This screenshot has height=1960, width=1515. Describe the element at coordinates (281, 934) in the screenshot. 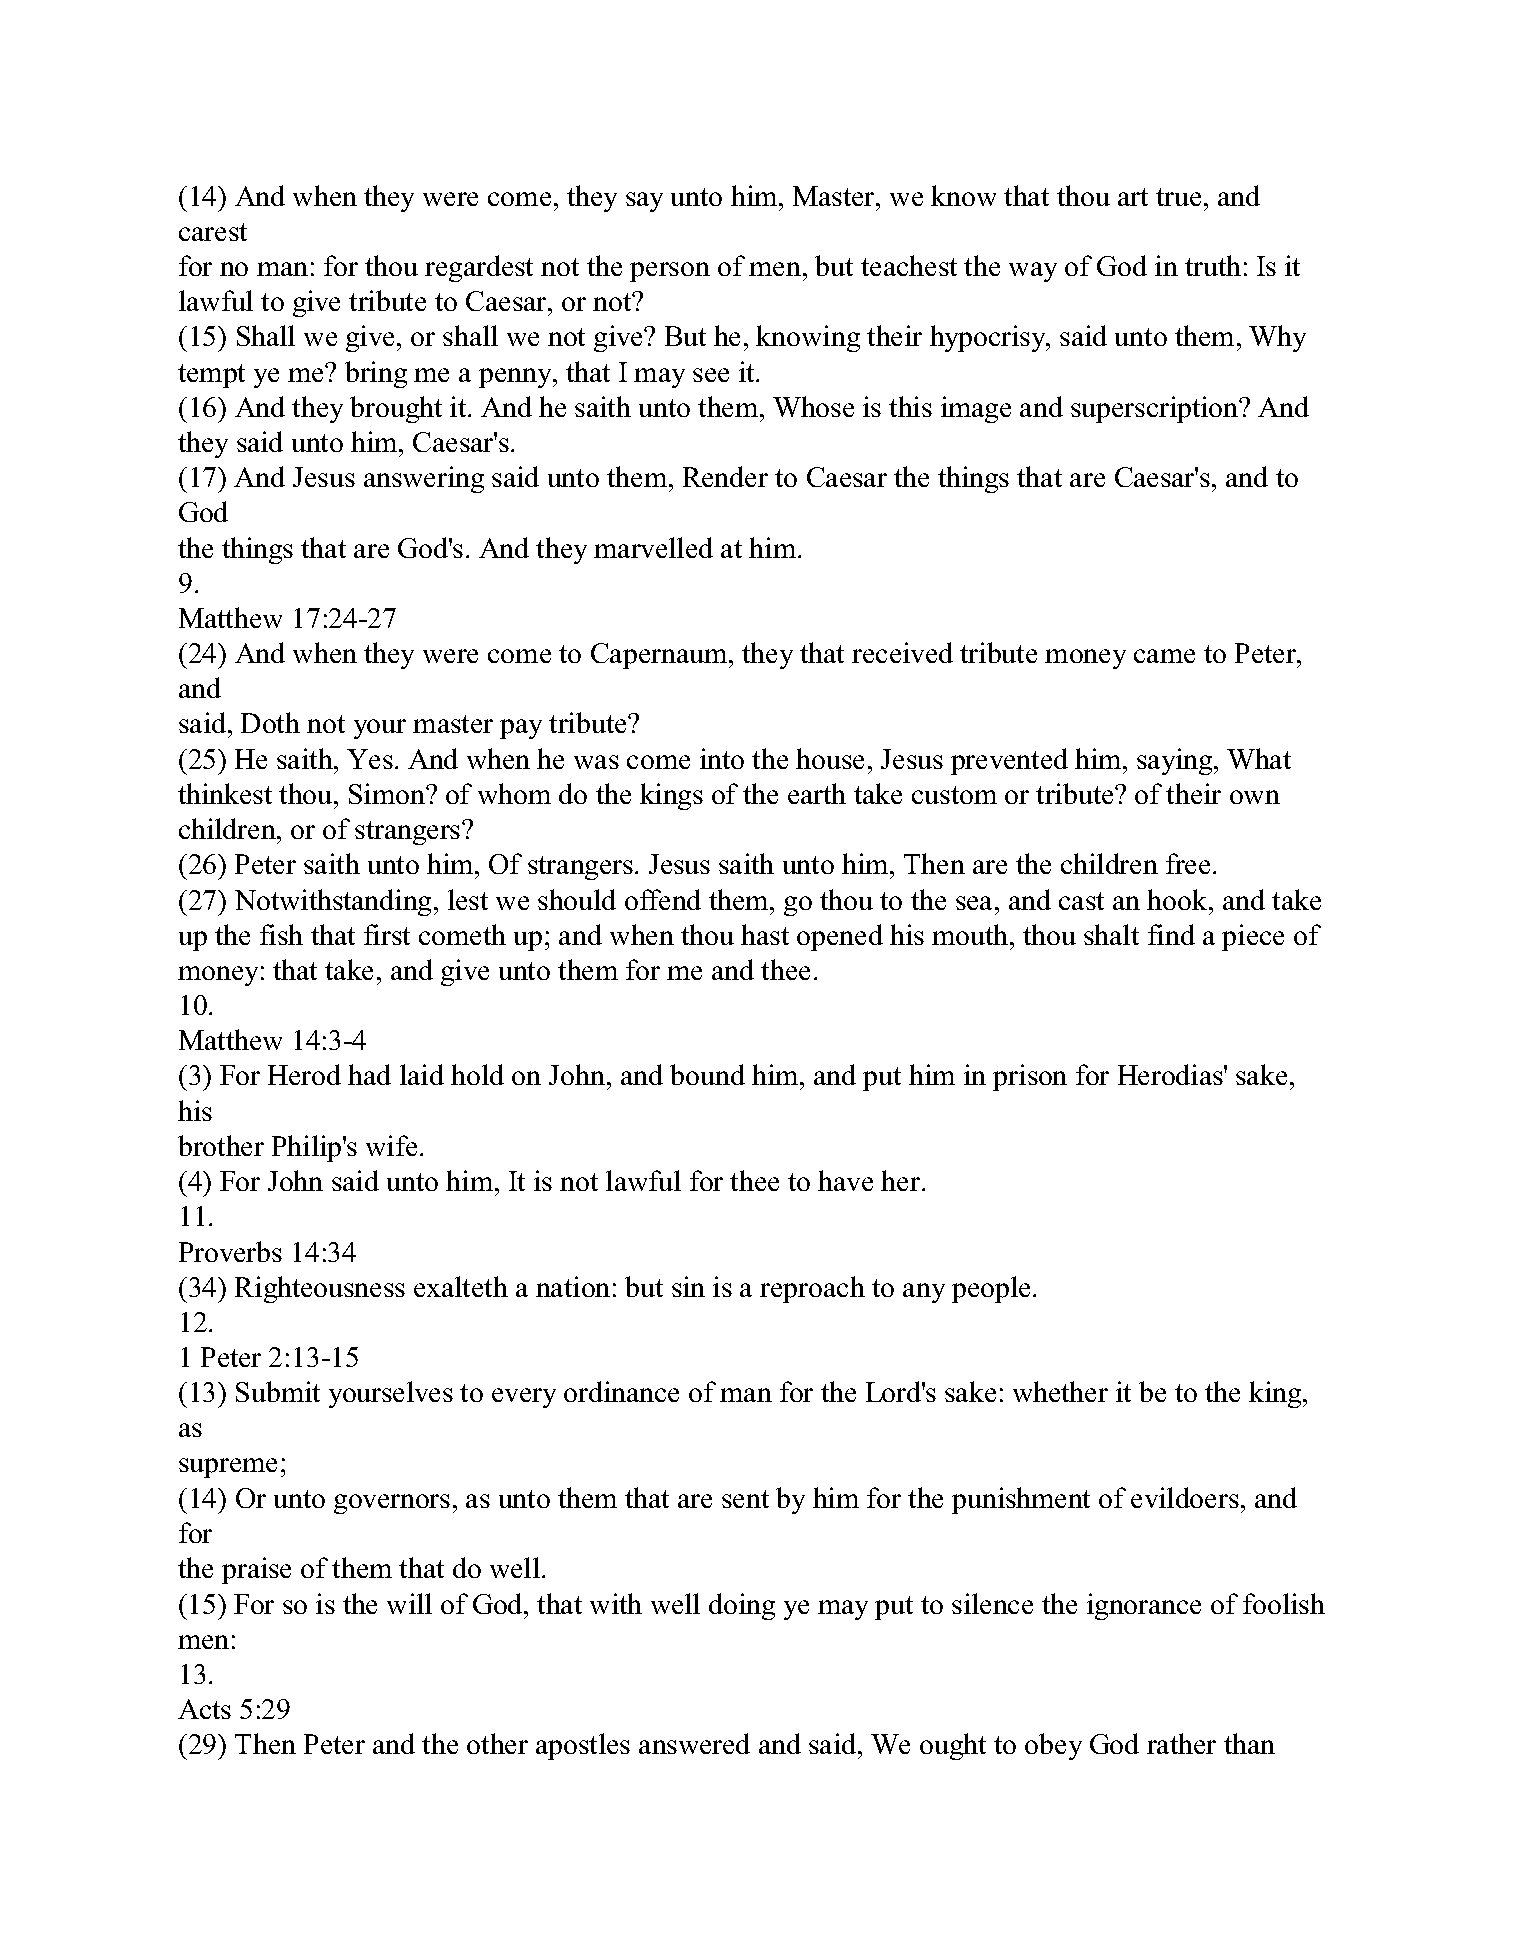

I see `fish` at that location.
